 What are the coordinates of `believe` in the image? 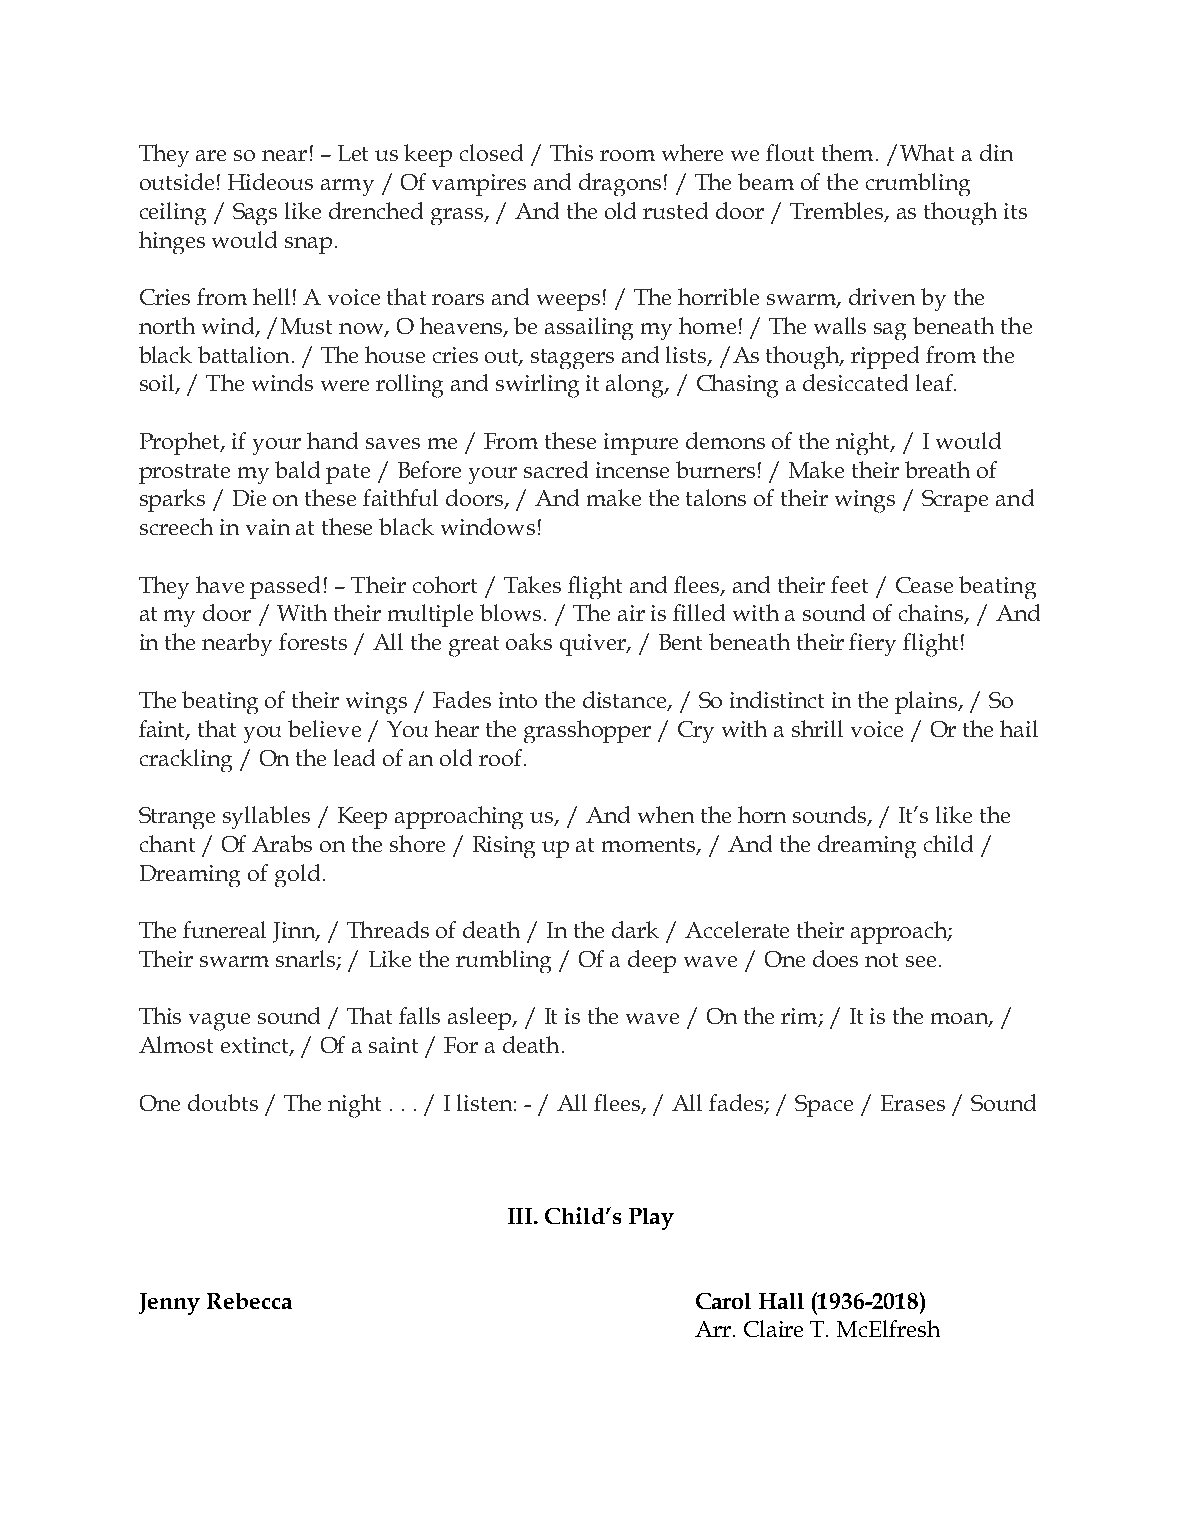 It's located at (324, 728).
